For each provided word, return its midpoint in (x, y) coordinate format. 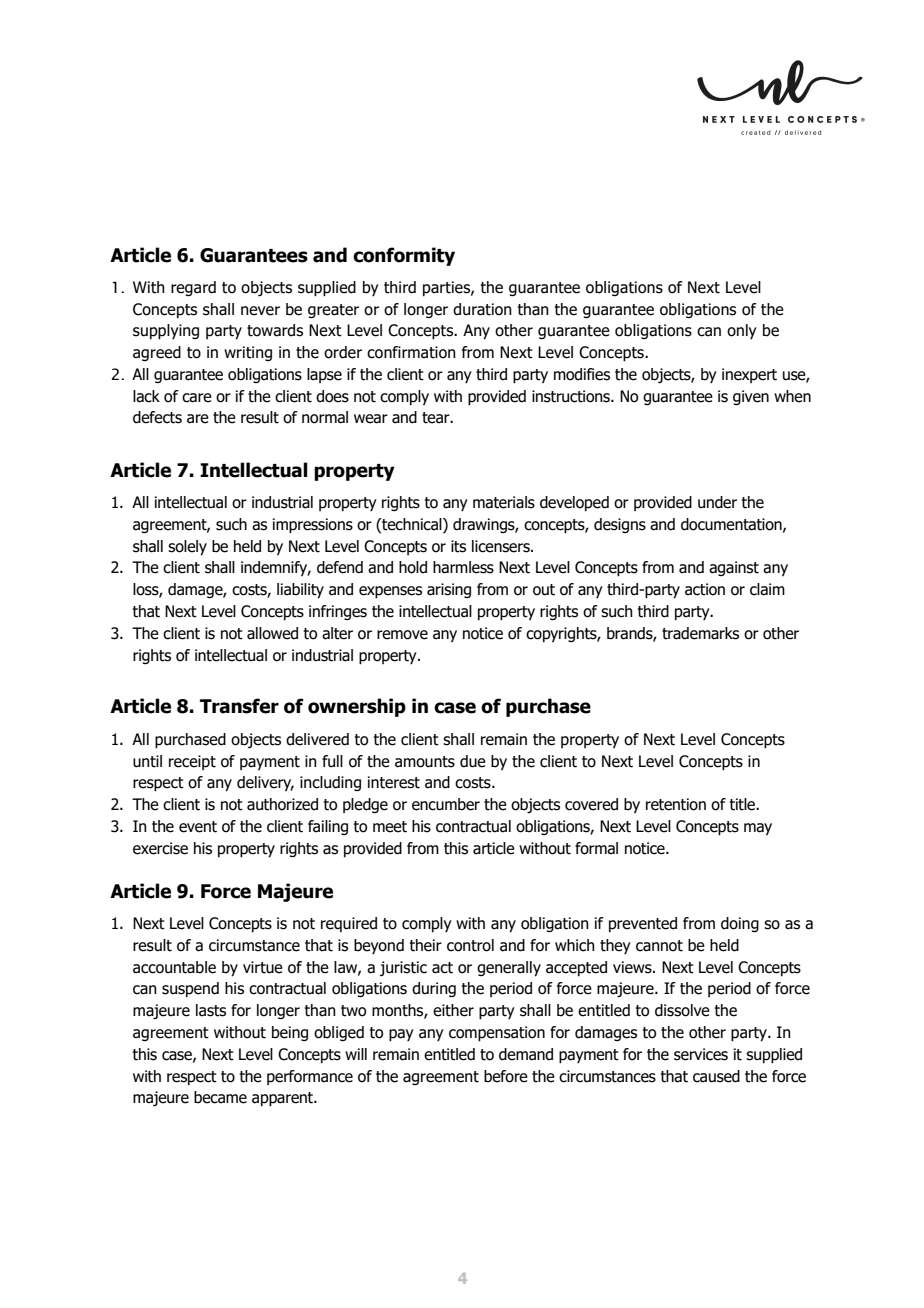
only (742, 331)
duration (482, 309)
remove (402, 635)
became (220, 1097)
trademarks (700, 633)
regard (193, 288)
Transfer (239, 706)
